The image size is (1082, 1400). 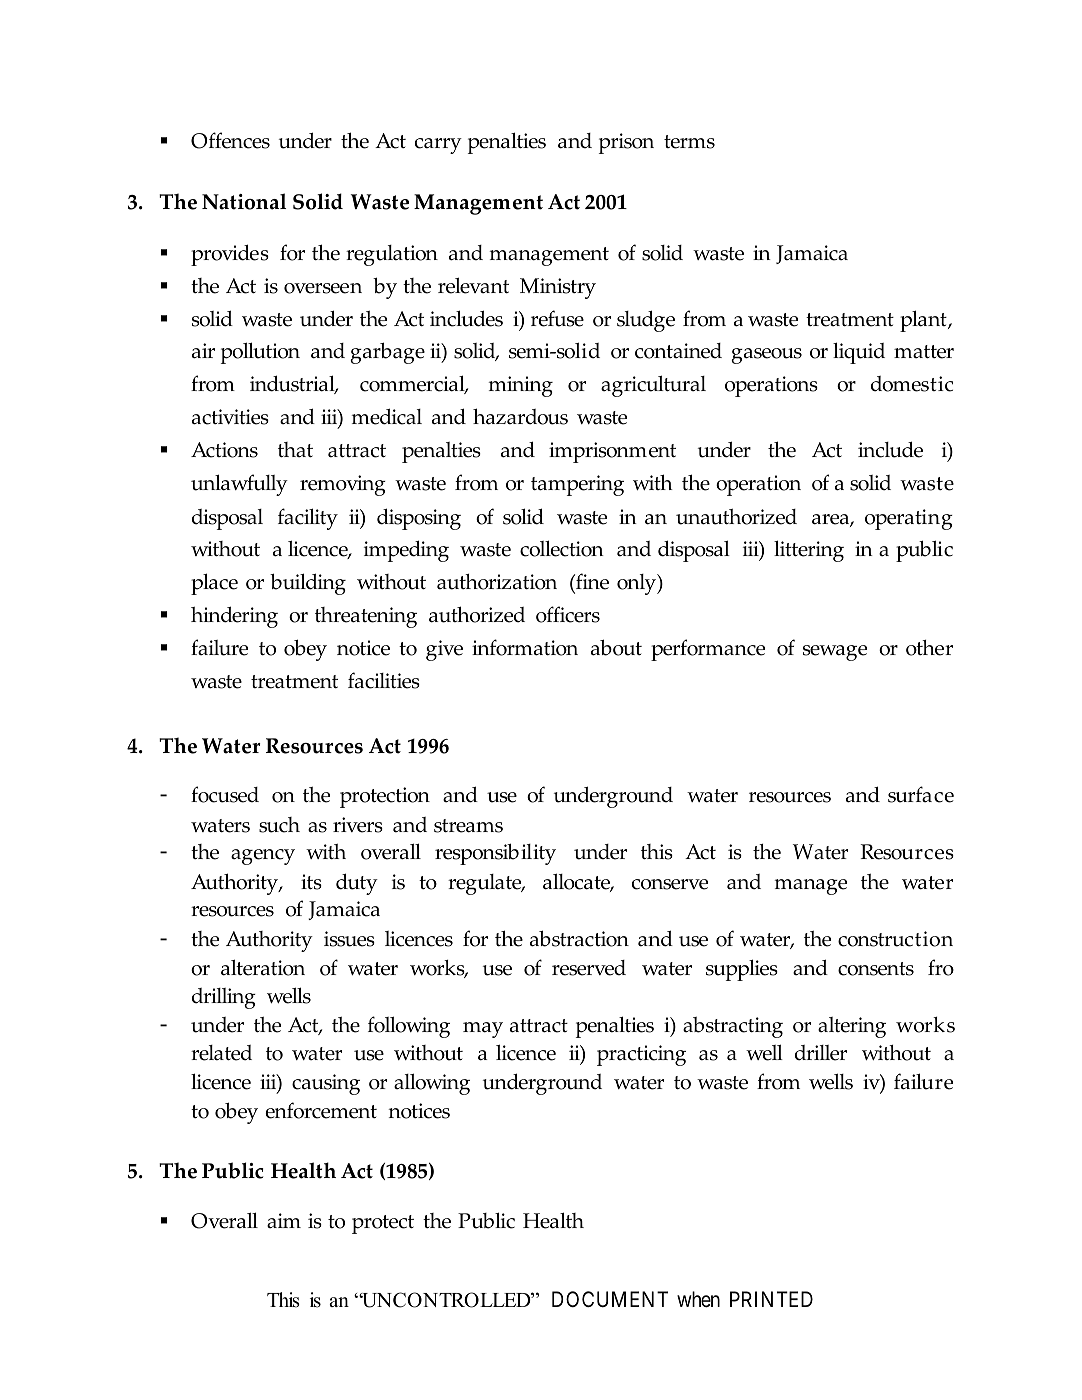 I want to click on consents, so click(x=876, y=969).
